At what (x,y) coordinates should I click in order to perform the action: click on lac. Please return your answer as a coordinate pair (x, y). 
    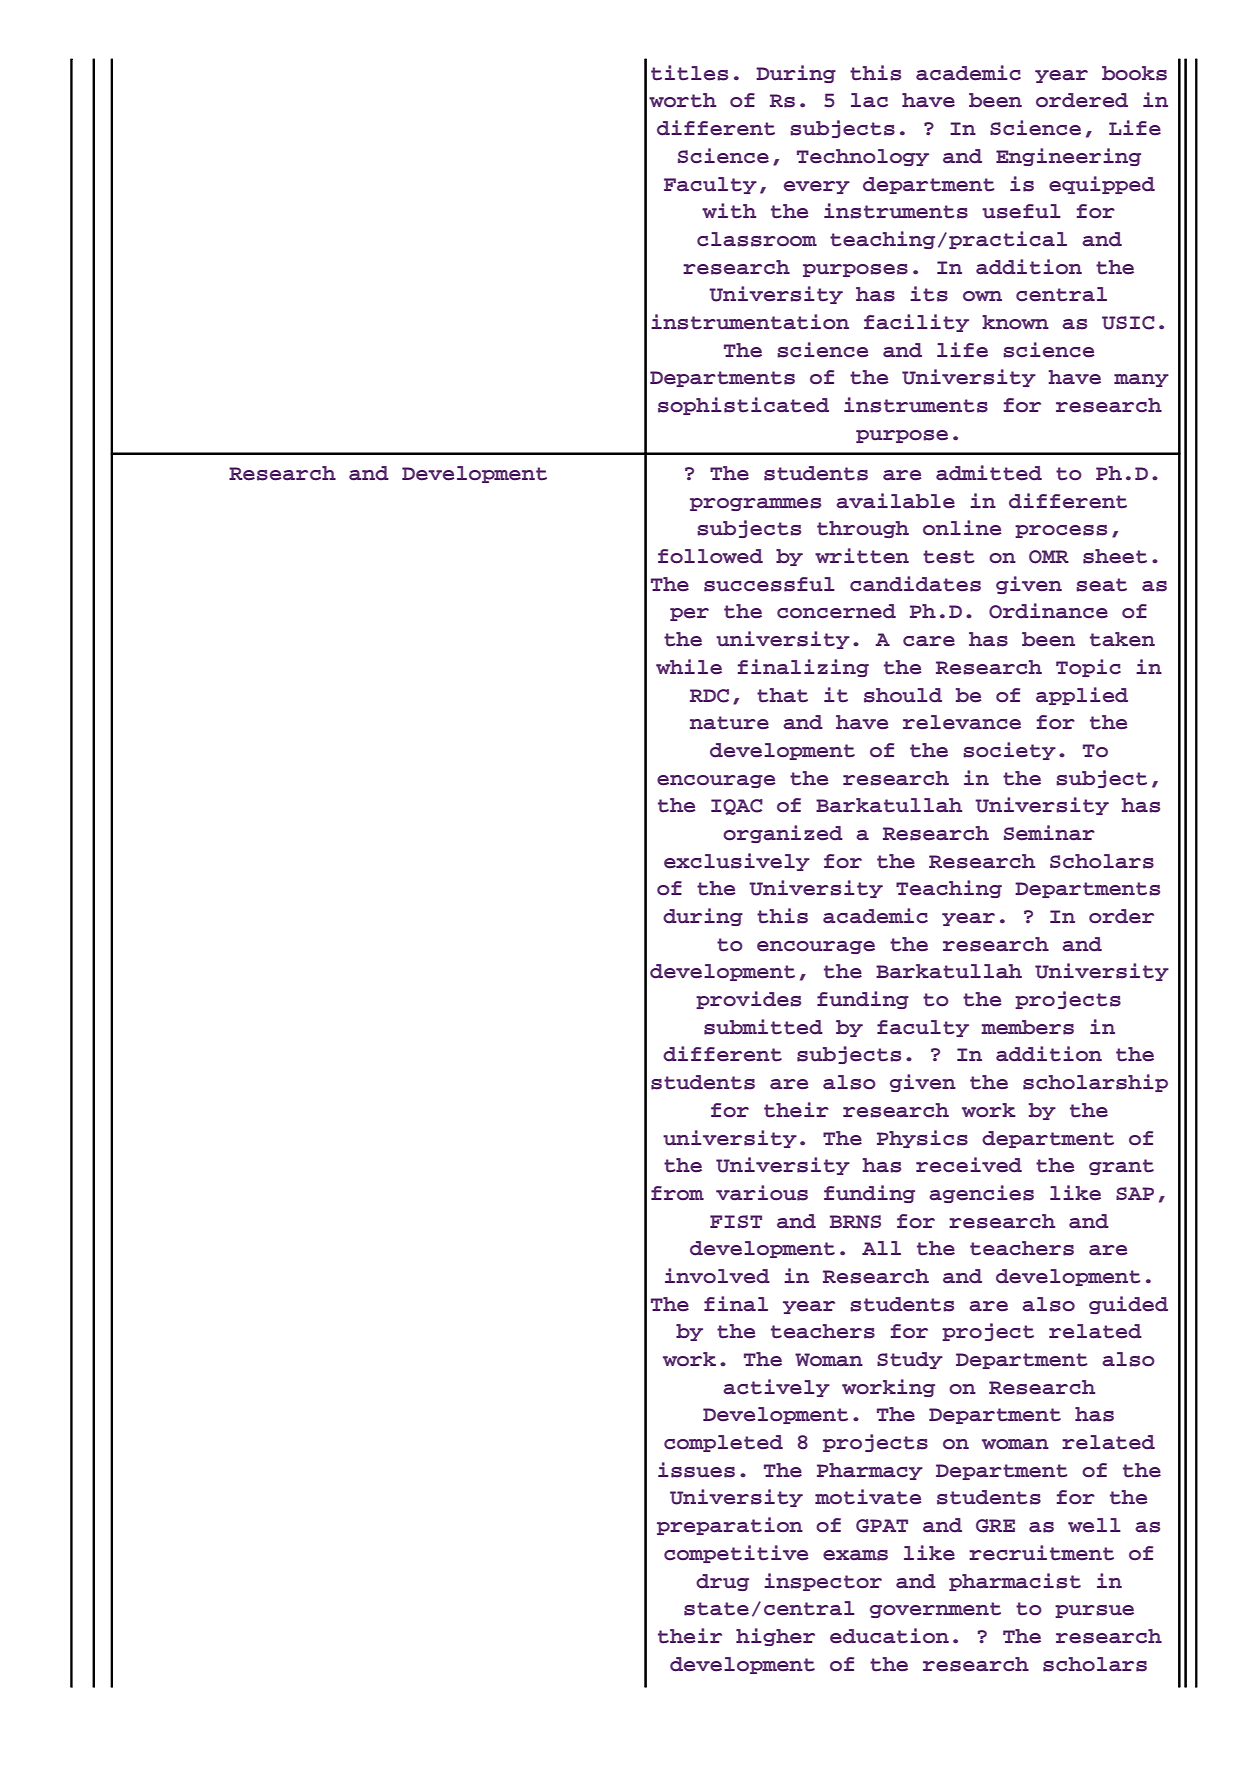
    Looking at the image, I should click on (869, 100).
